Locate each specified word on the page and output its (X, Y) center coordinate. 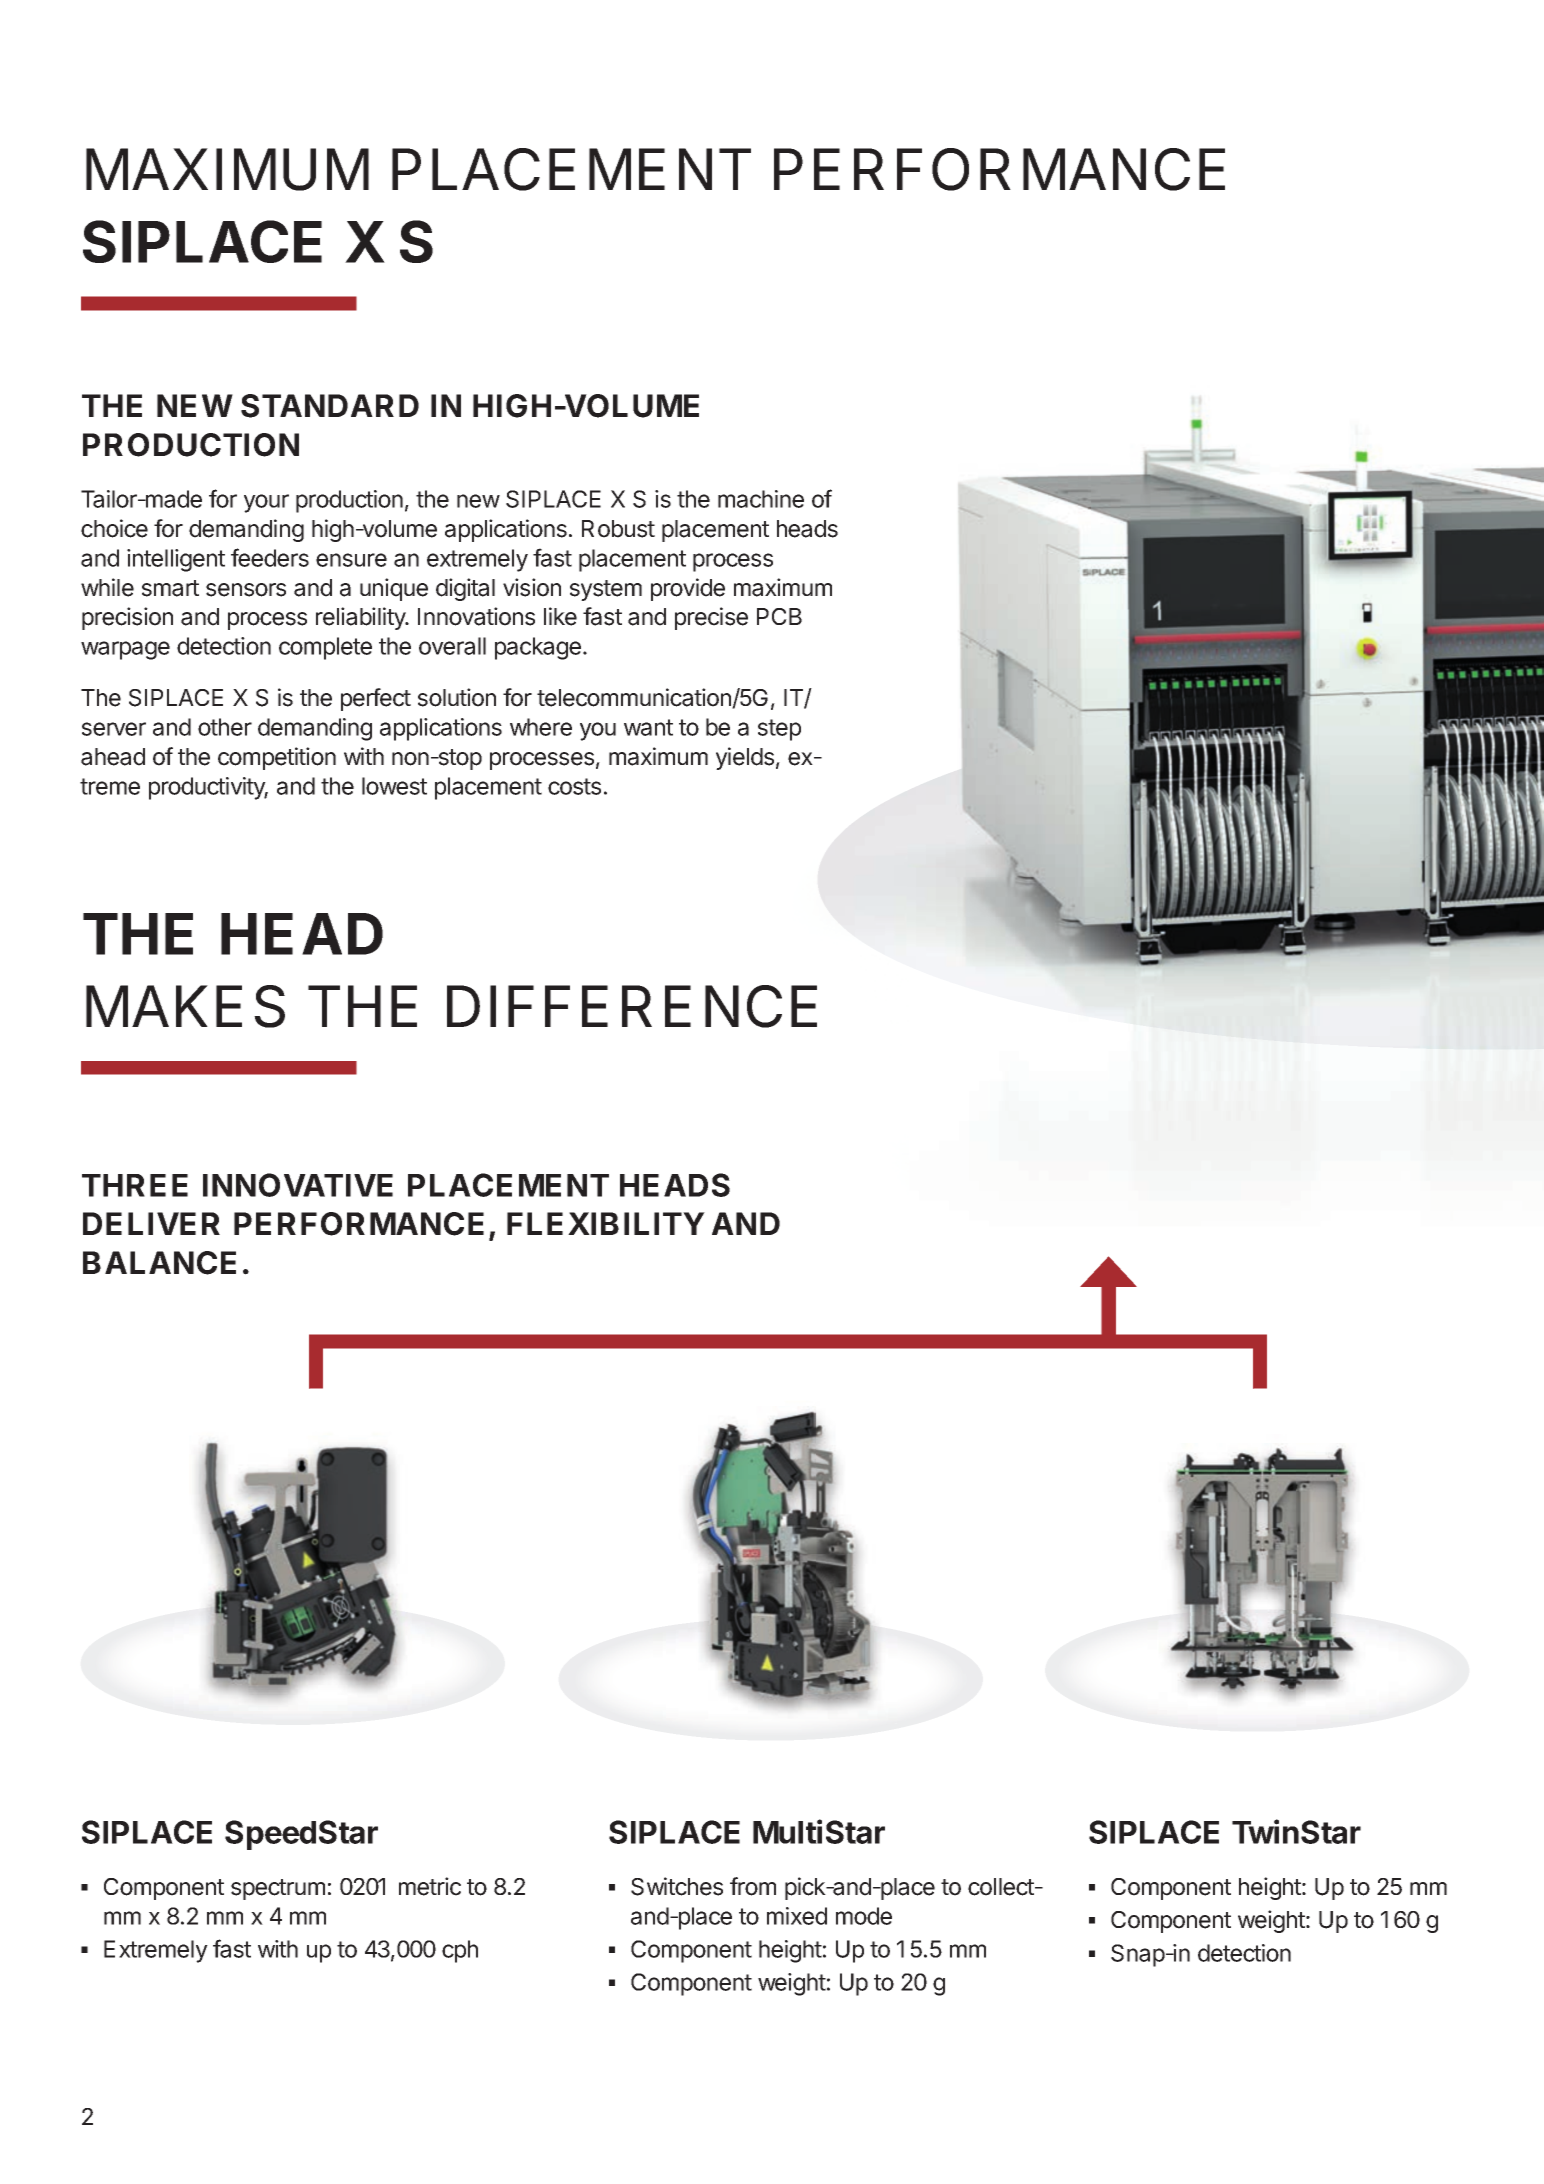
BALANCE (159, 1263)
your (266, 503)
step (779, 730)
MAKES (185, 1006)
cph (460, 1951)
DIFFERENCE (632, 1006)
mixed (797, 1916)
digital (465, 589)
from (753, 1886)
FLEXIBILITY (606, 1223)
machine (761, 499)
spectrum (278, 1889)
